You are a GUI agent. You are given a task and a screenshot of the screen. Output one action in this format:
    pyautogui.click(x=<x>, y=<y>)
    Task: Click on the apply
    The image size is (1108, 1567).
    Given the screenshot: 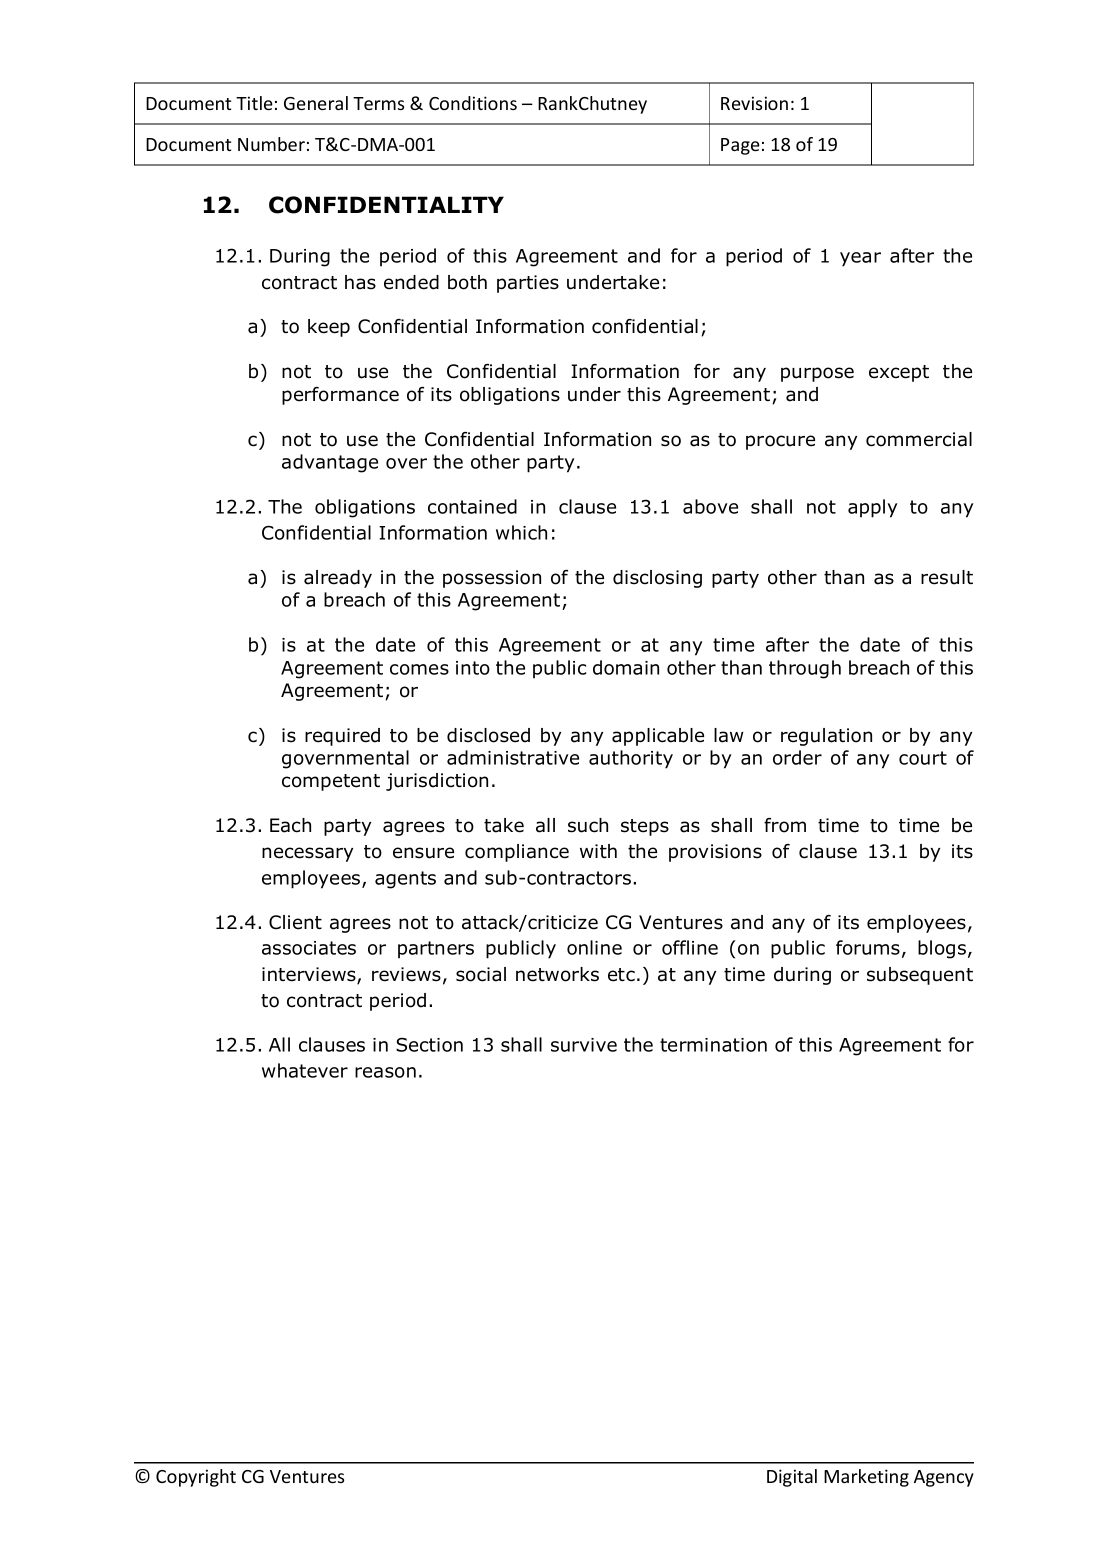 What is the action you would take?
    pyautogui.click(x=872, y=508)
